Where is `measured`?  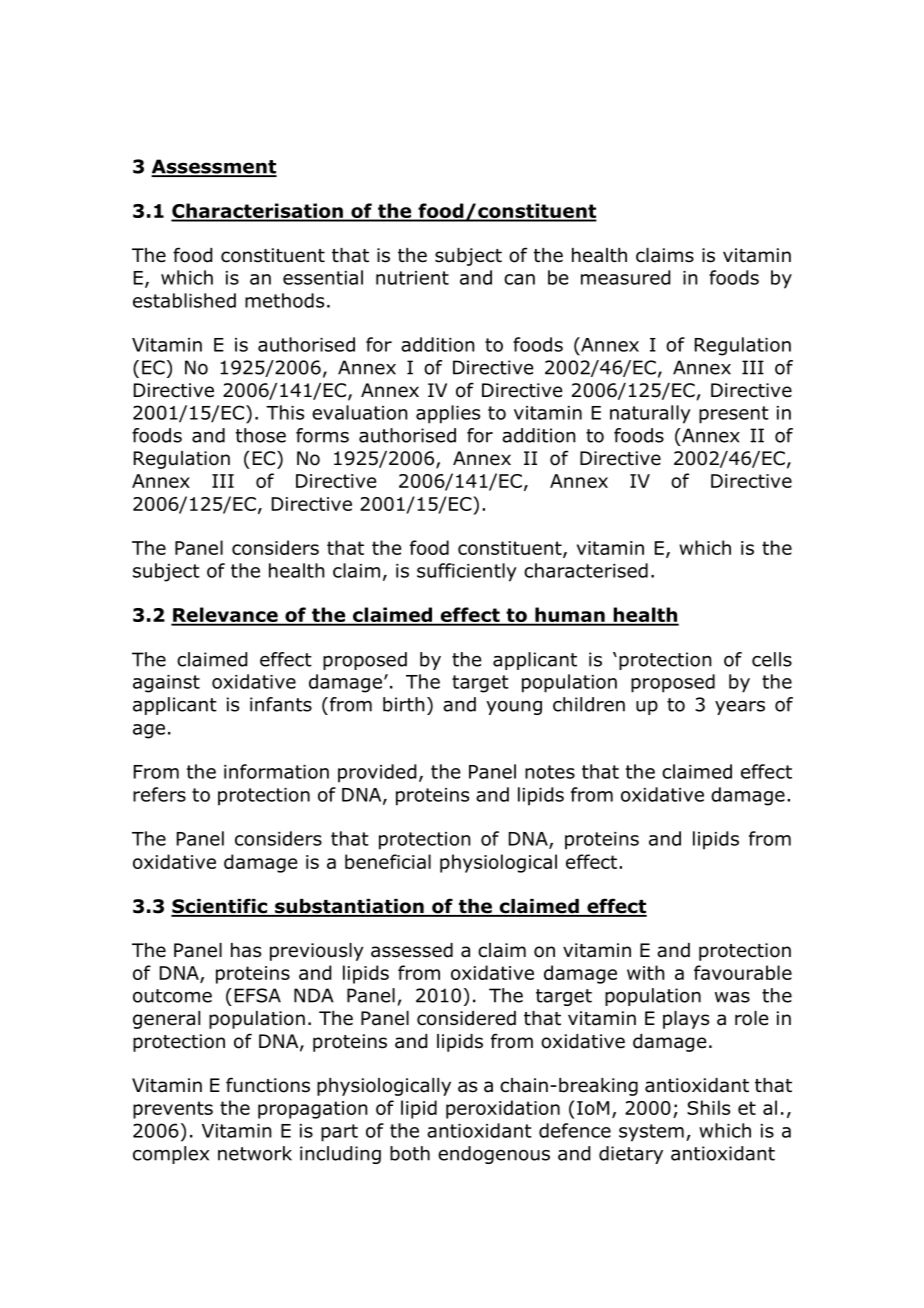 measured is located at coordinates (625, 277).
